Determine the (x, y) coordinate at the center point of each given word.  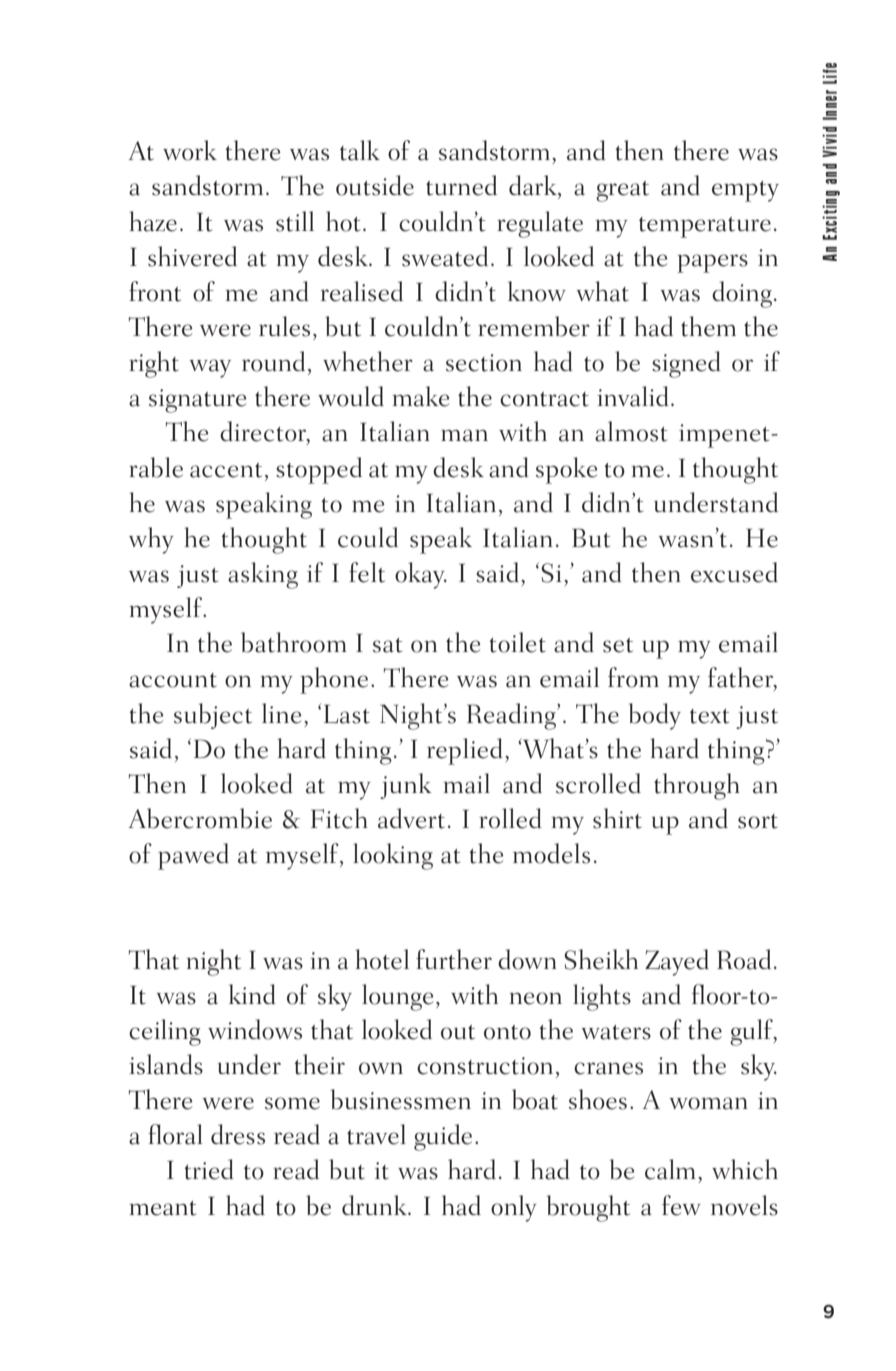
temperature (705, 227)
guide (443, 1137)
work (190, 150)
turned (461, 185)
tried (209, 1169)
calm (670, 1169)
